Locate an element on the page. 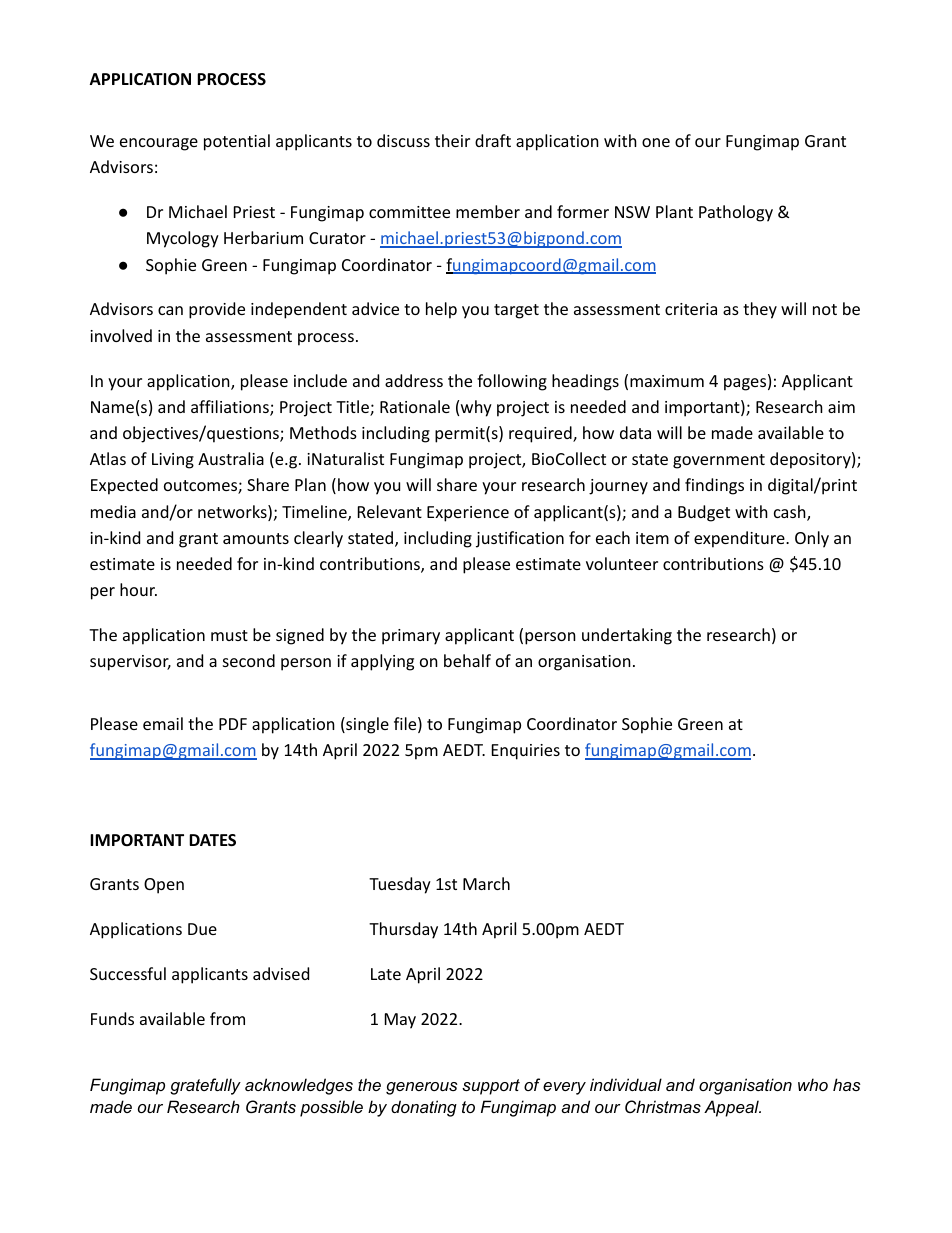 This image has height=1233, width=952. Pathology is located at coordinates (736, 213).
